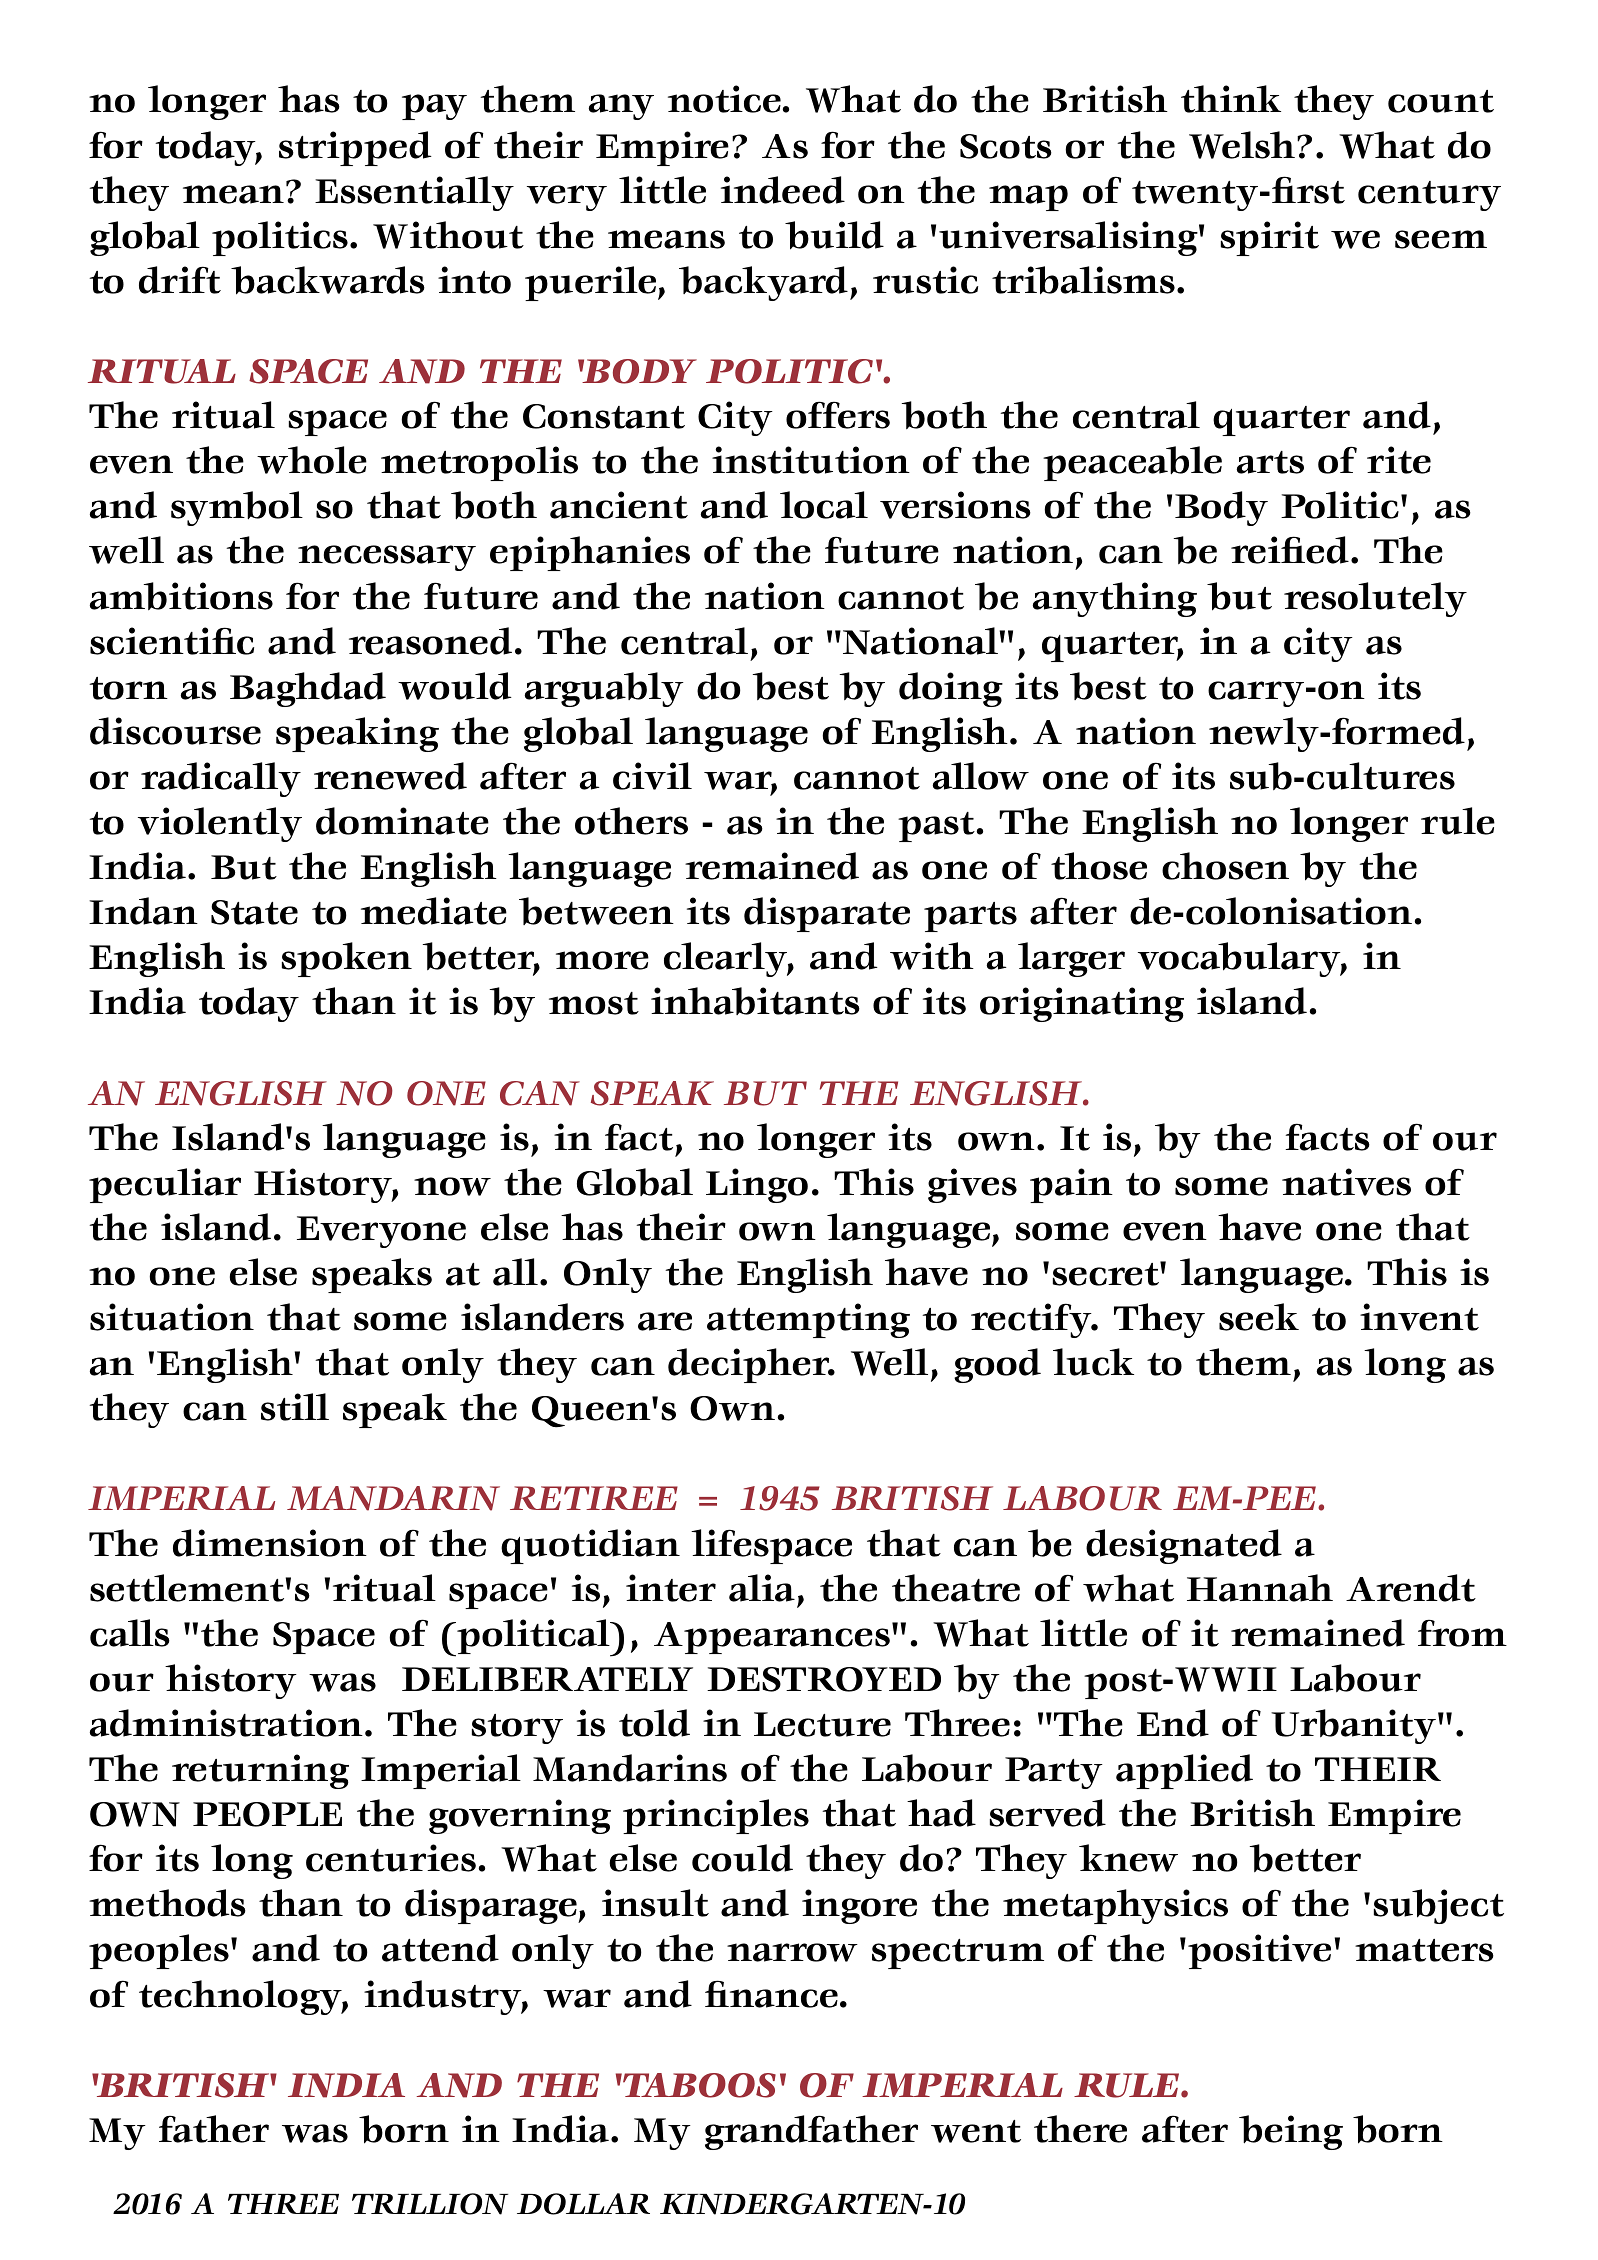 The width and height of the screenshot is (1598, 2260). What do you see at coordinates (783, 190) in the screenshot?
I see `indeed` at bounding box center [783, 190].
